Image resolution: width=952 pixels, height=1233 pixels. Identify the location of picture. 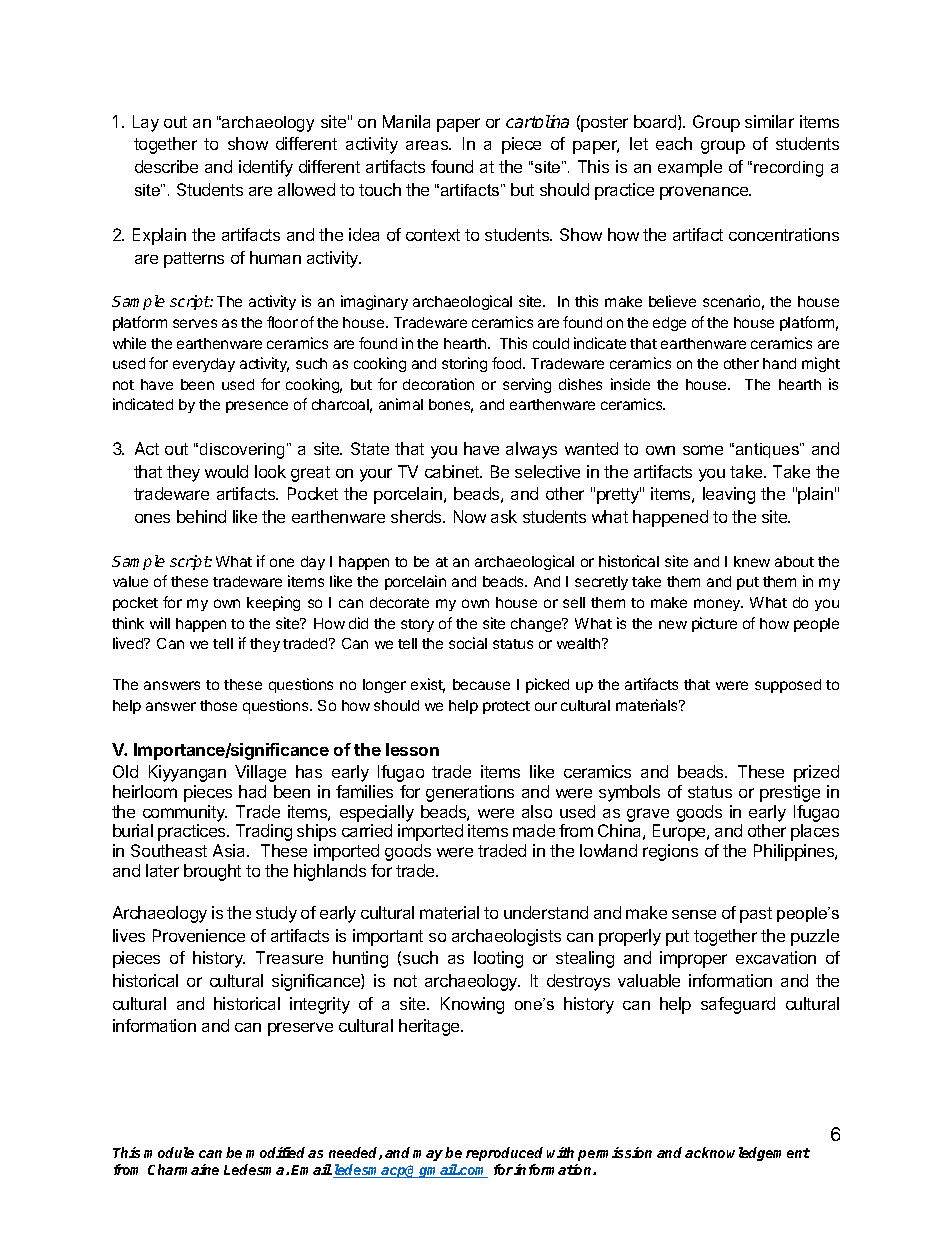
(714, 624).
